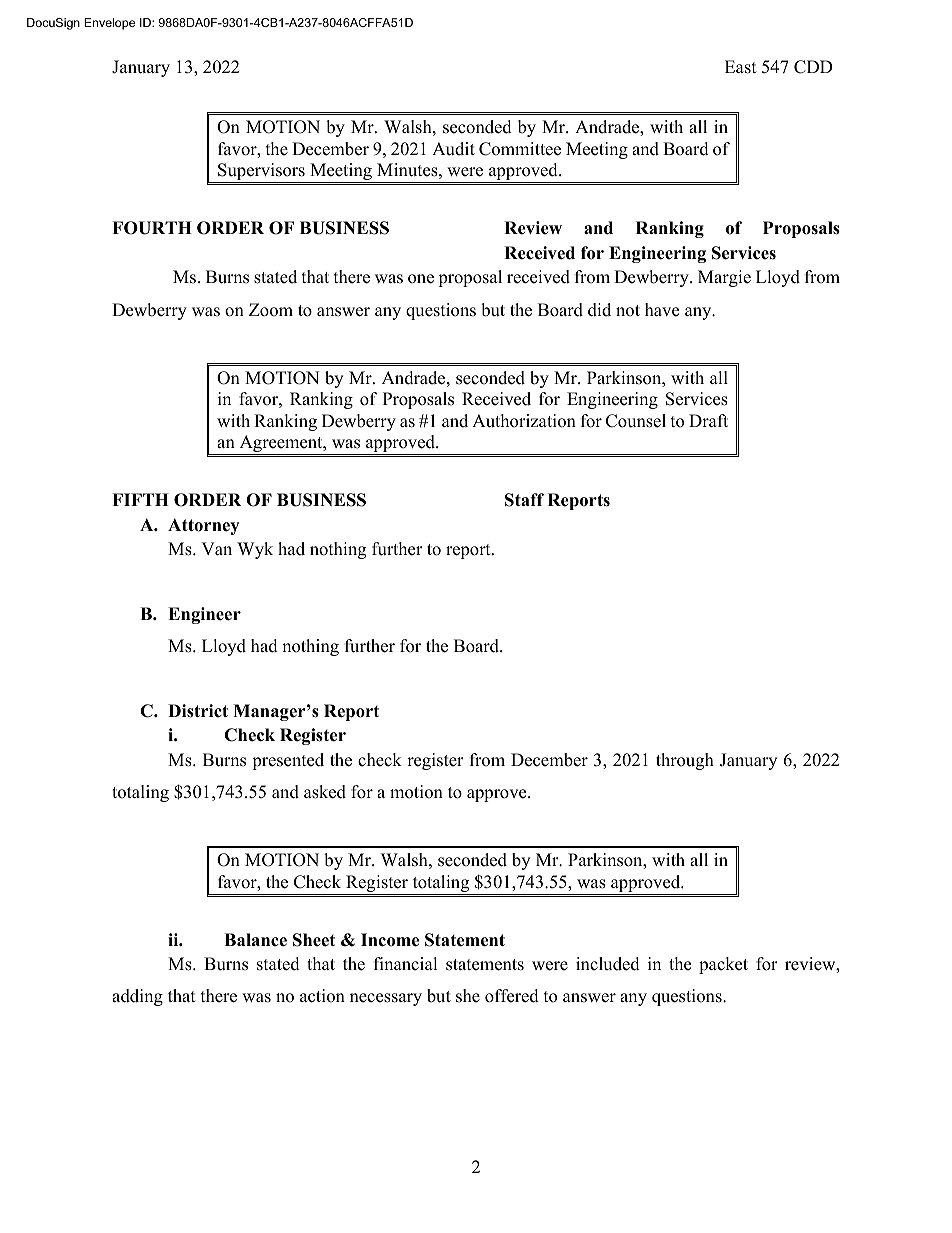 The width and height of the image is (952, 1233). What do you see at coordinates (271, 310) in the image?
I see `Zoom` at bounding box center [271, 310].
